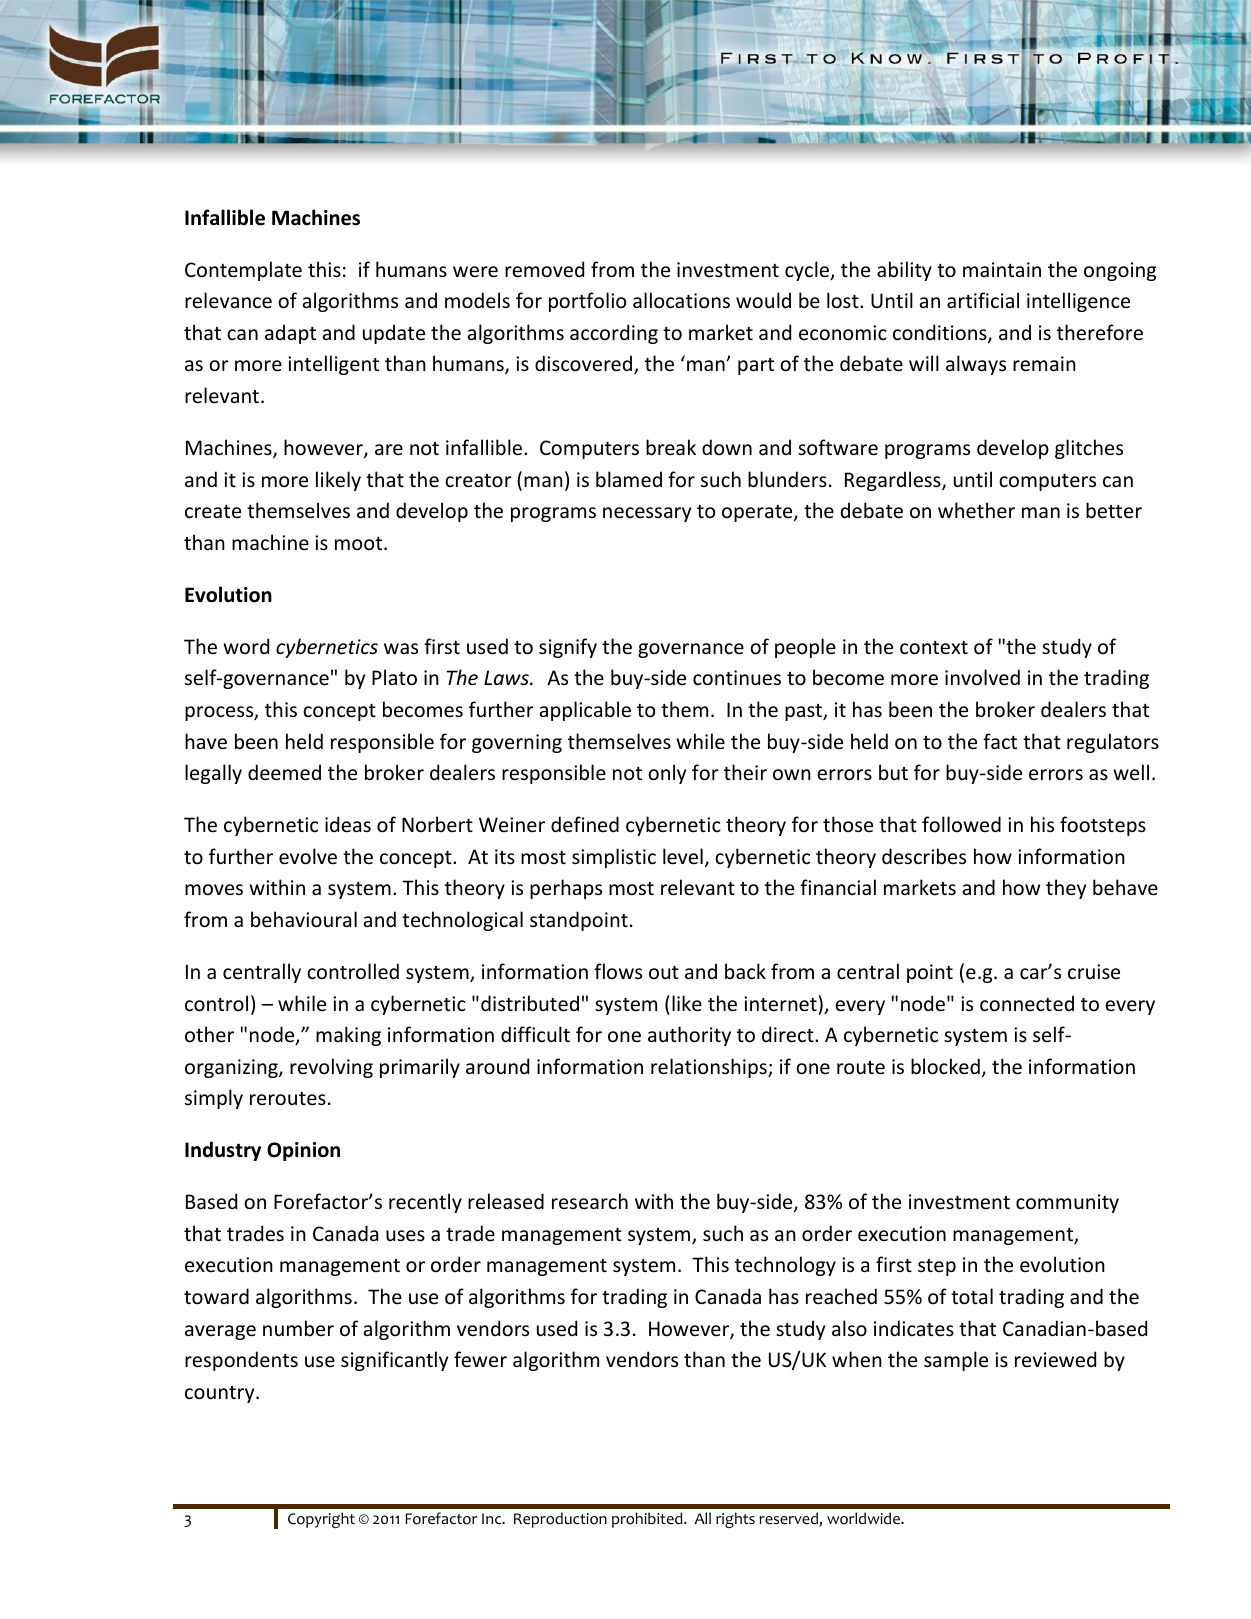 Image resolution: width=1251 pixels, height=1619 pixels. I want to click on Opinion, so click(303, 1151).
